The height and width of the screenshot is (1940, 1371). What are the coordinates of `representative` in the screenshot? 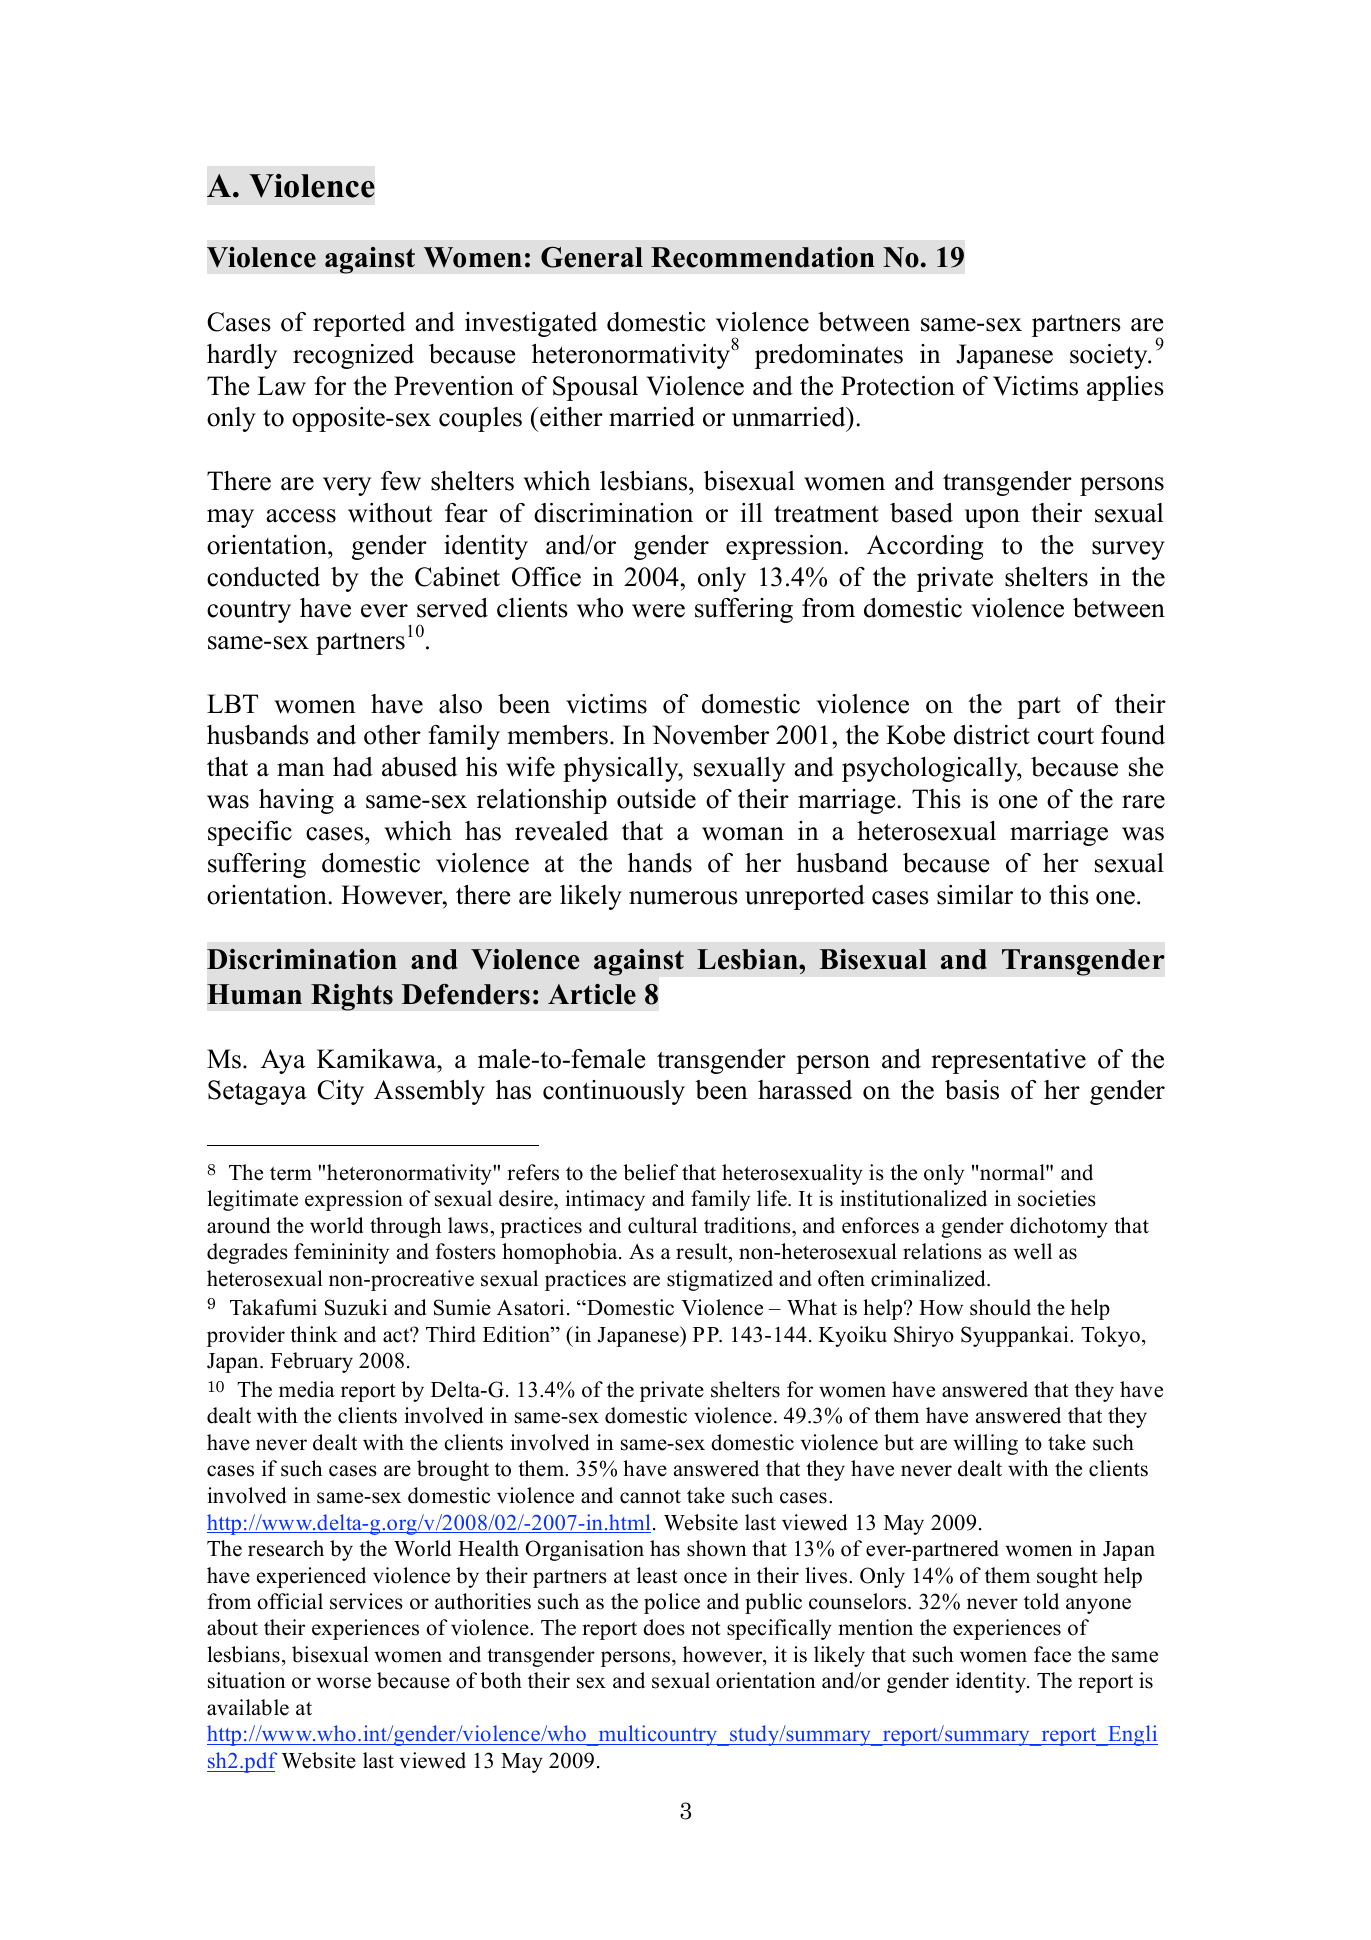 It's located at (1008, 1061).
